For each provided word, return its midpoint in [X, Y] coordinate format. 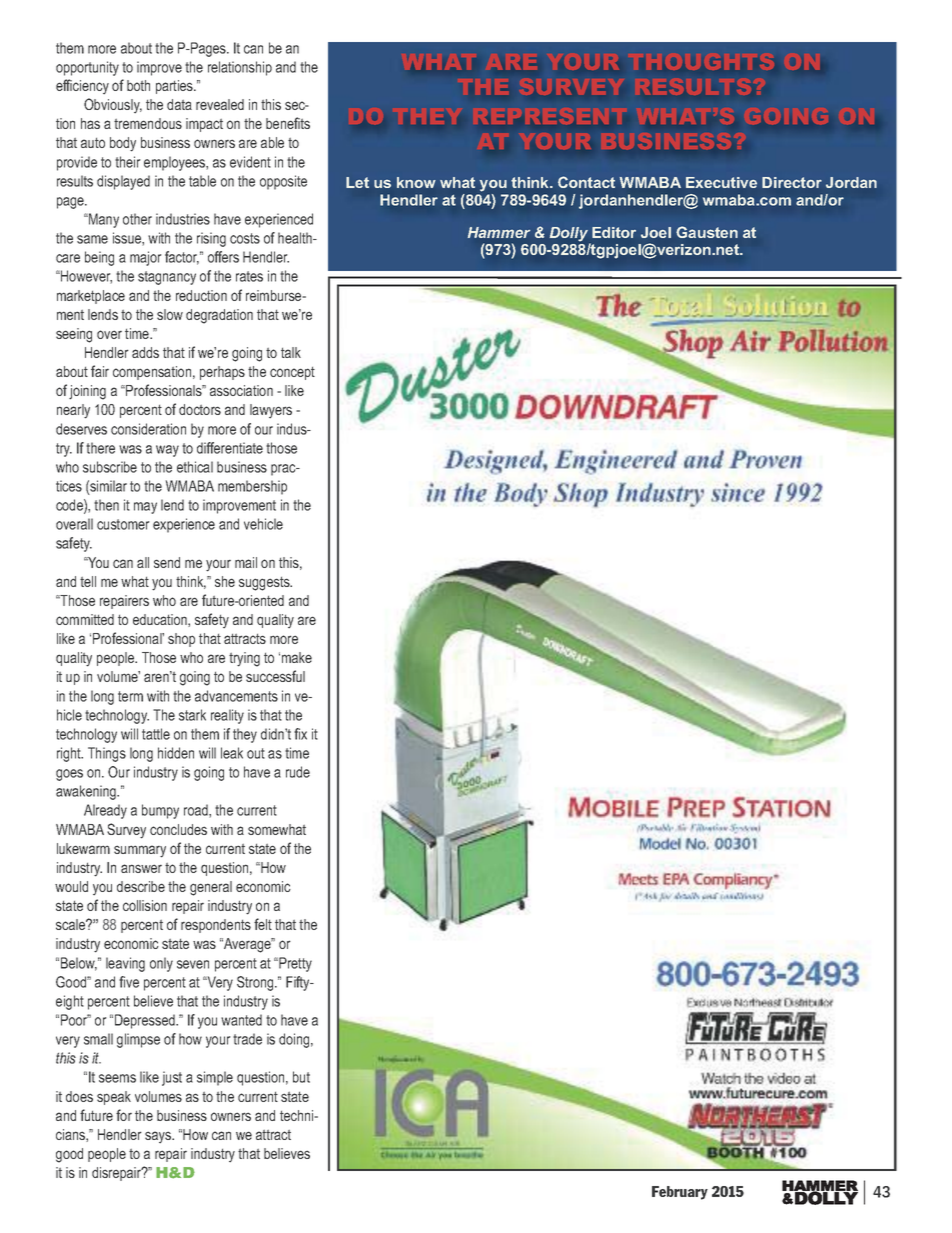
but [301, 1077]
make [297, 657]
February [680, 1193]
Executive [721, 182]
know [416, 182]
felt [263, 924]
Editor [614, 232]
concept [292, 373]
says [159, 1137]
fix [300, 734]
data [179, 104]
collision [145, 905]
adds [145, 352]
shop [181, 640]
